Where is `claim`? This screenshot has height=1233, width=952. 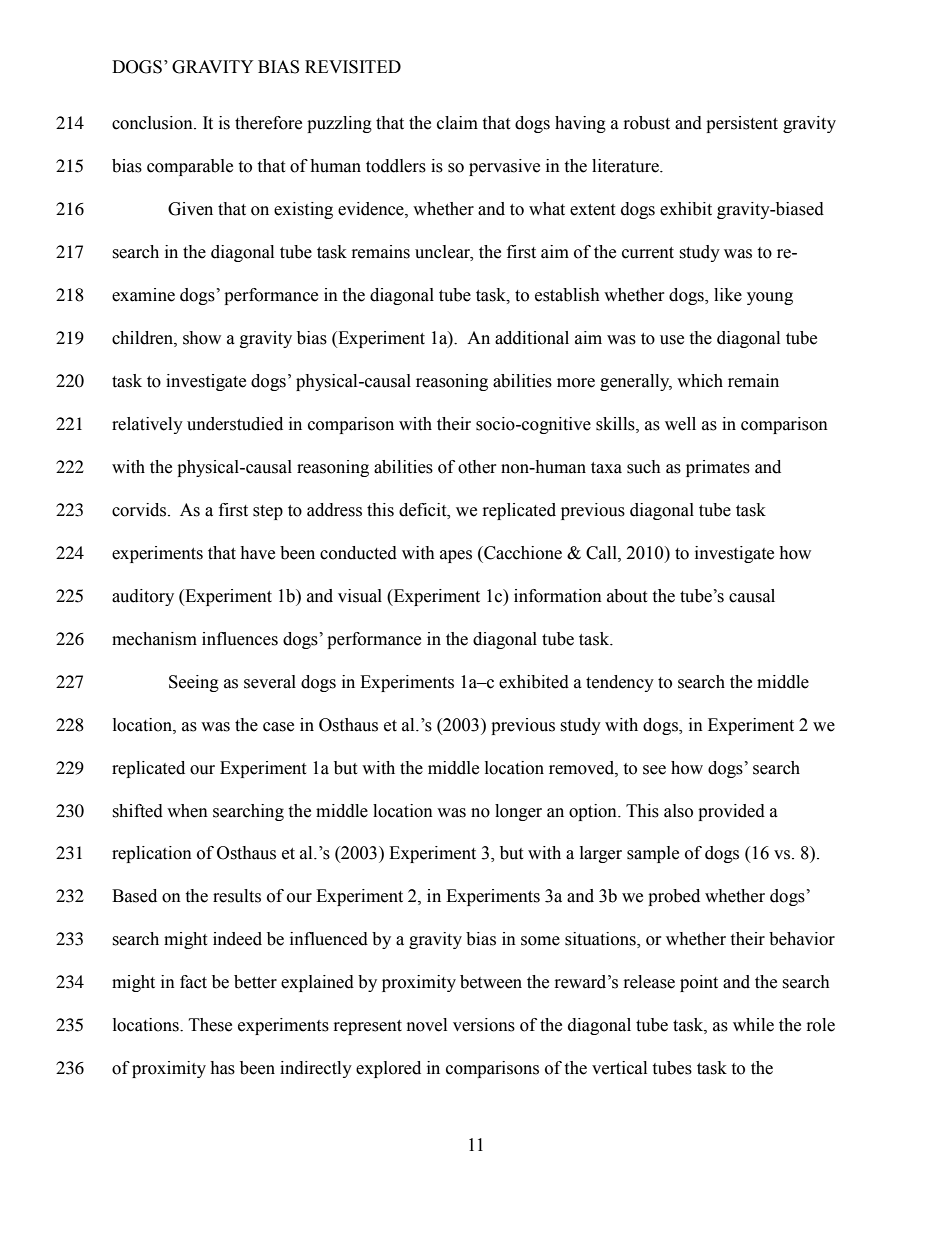 claim is located at coordinates (457, 123).
